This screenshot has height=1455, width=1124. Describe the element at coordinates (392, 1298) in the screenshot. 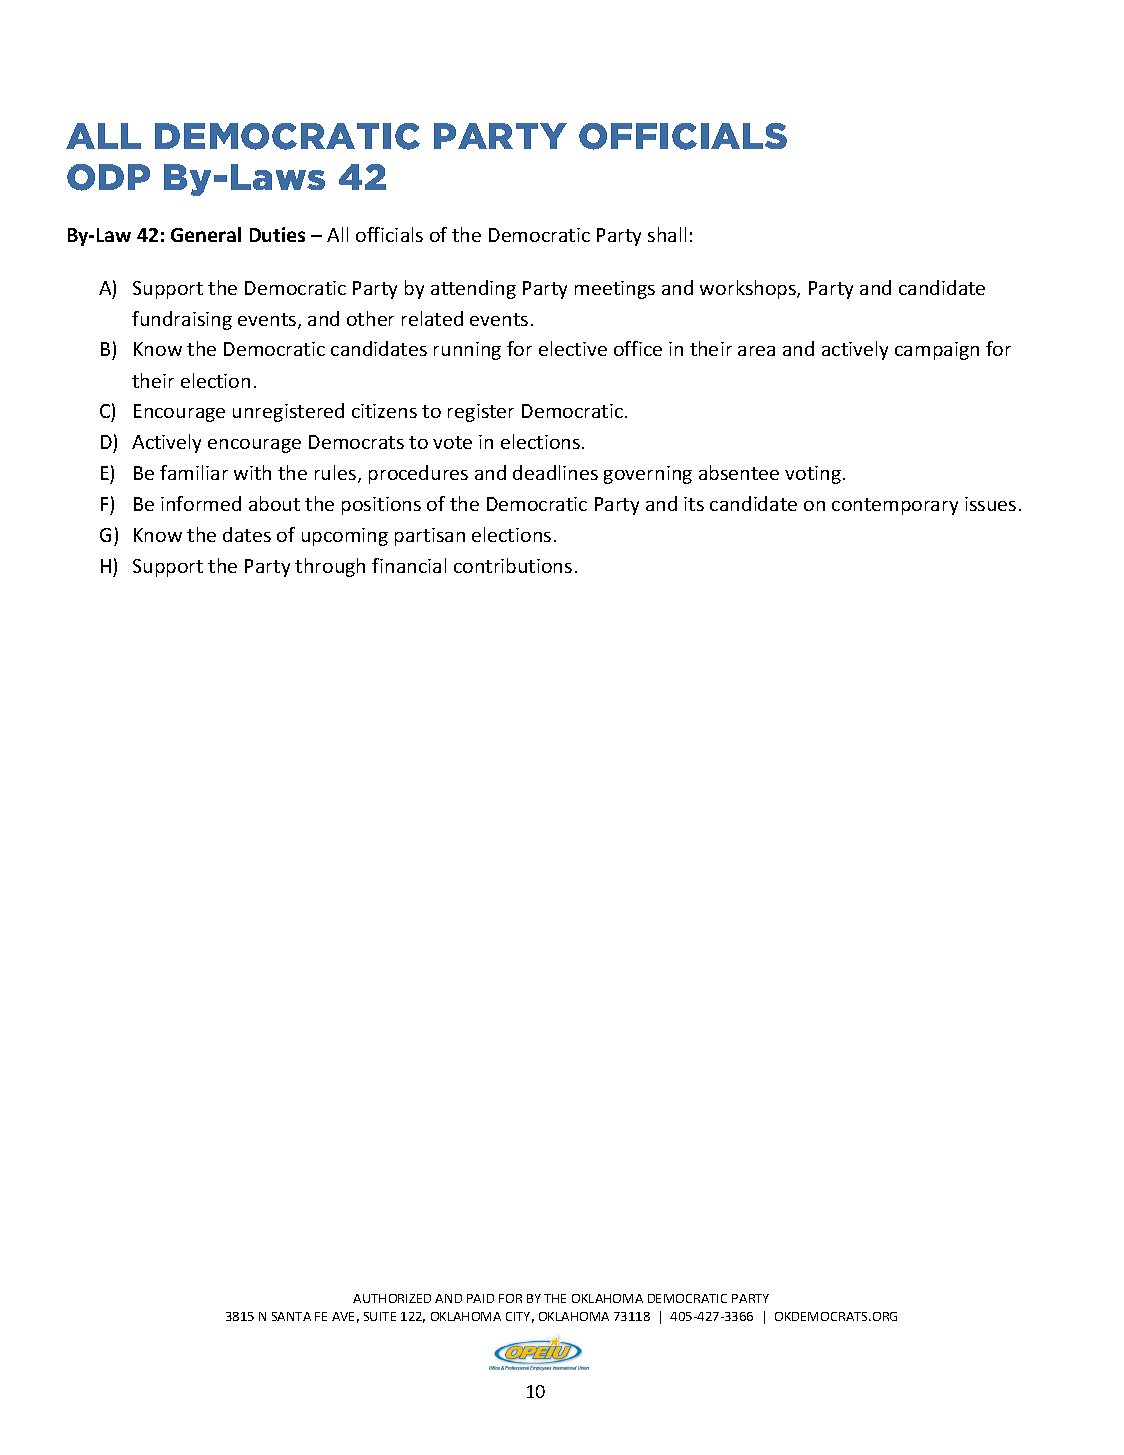

I see `AUTHORIZED` at that location.
